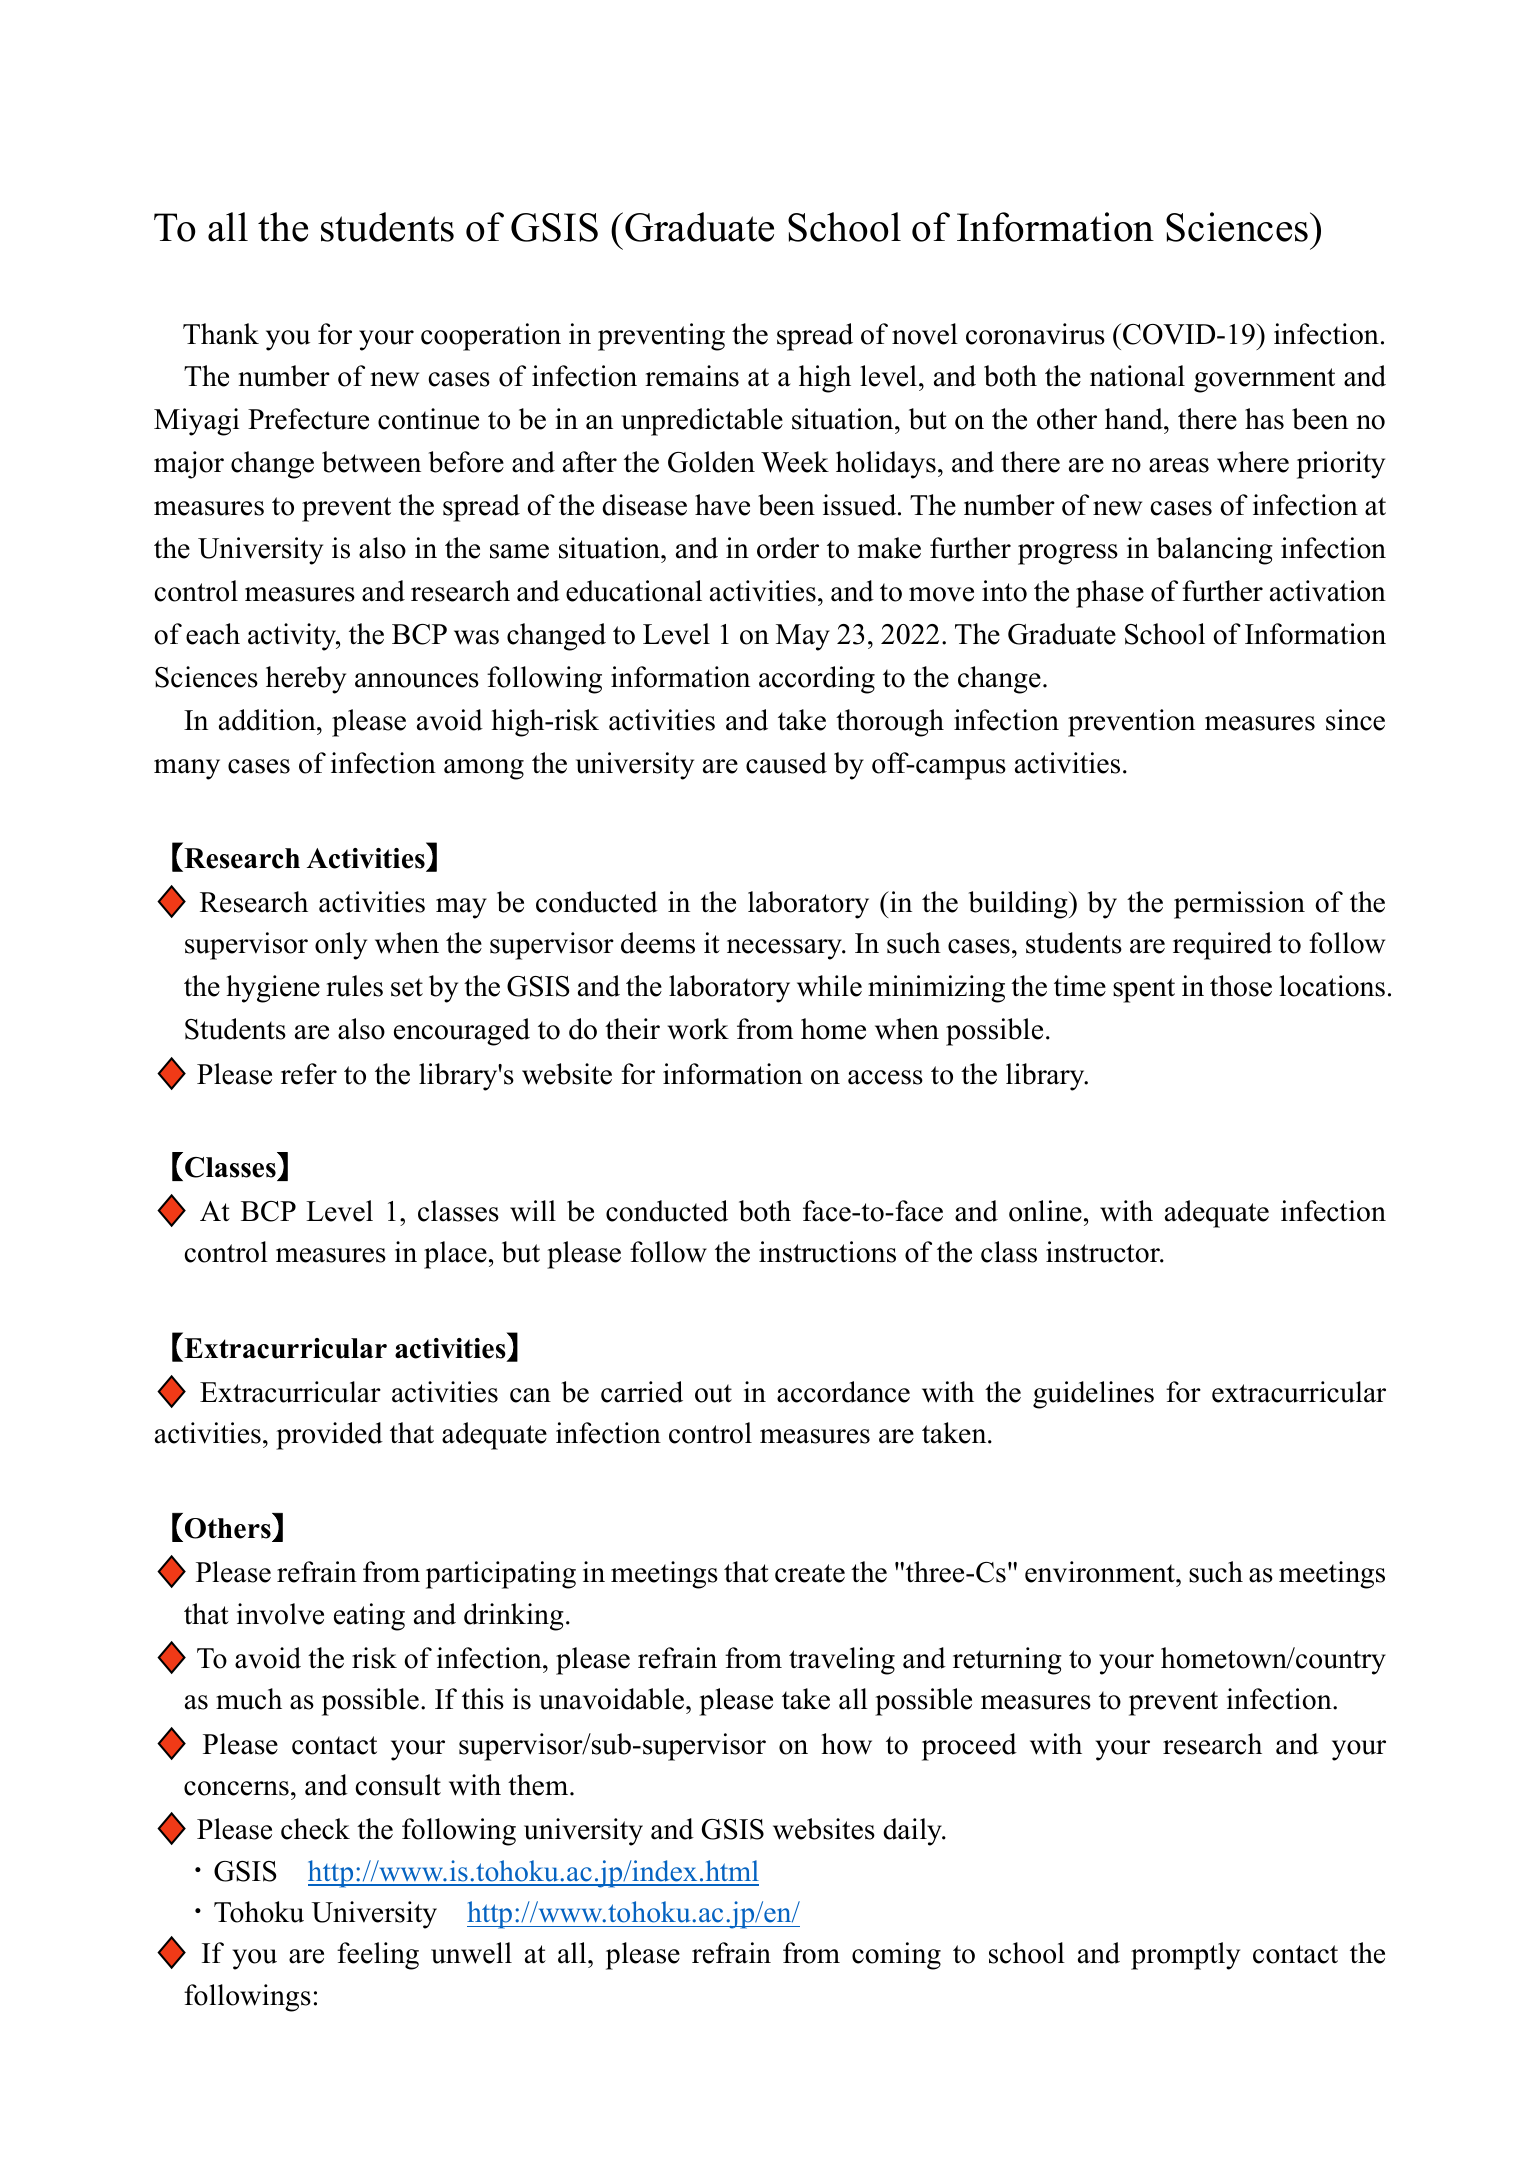 The image size is (1540, 2177). I want to click on Prefecture, so click(308, 419).
